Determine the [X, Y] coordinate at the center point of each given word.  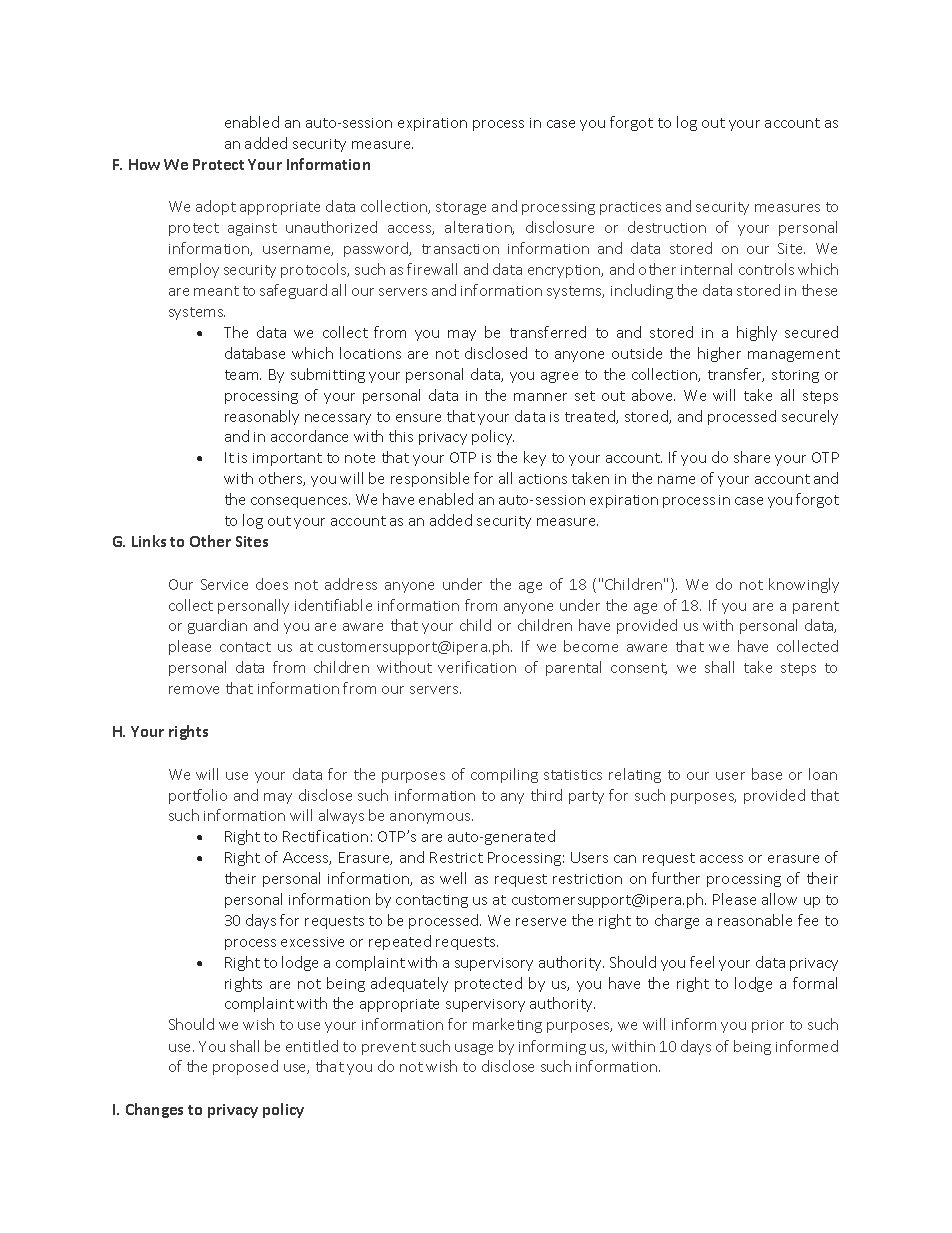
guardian [217, 626]
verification [477, 667]
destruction [667, 227]
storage [461, 208]
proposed [245, 1067]
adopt [216, 207]
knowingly [804, 585]
